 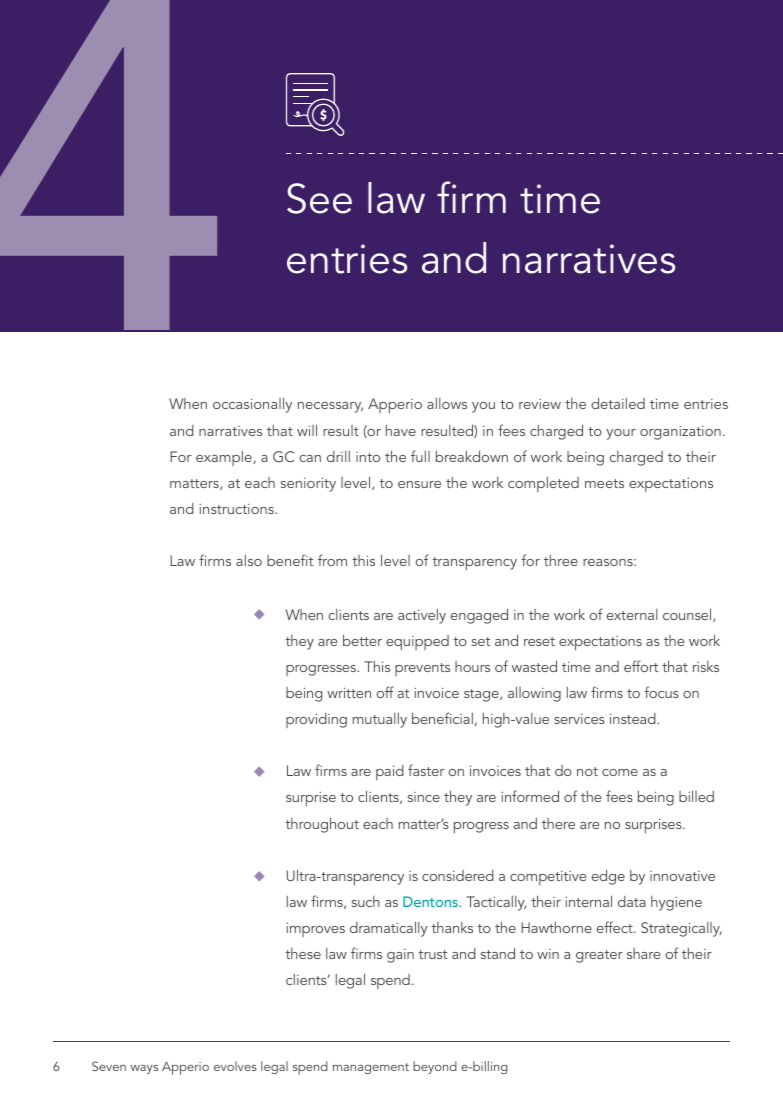 I want to click on instead, so click(x=634, y=718).
